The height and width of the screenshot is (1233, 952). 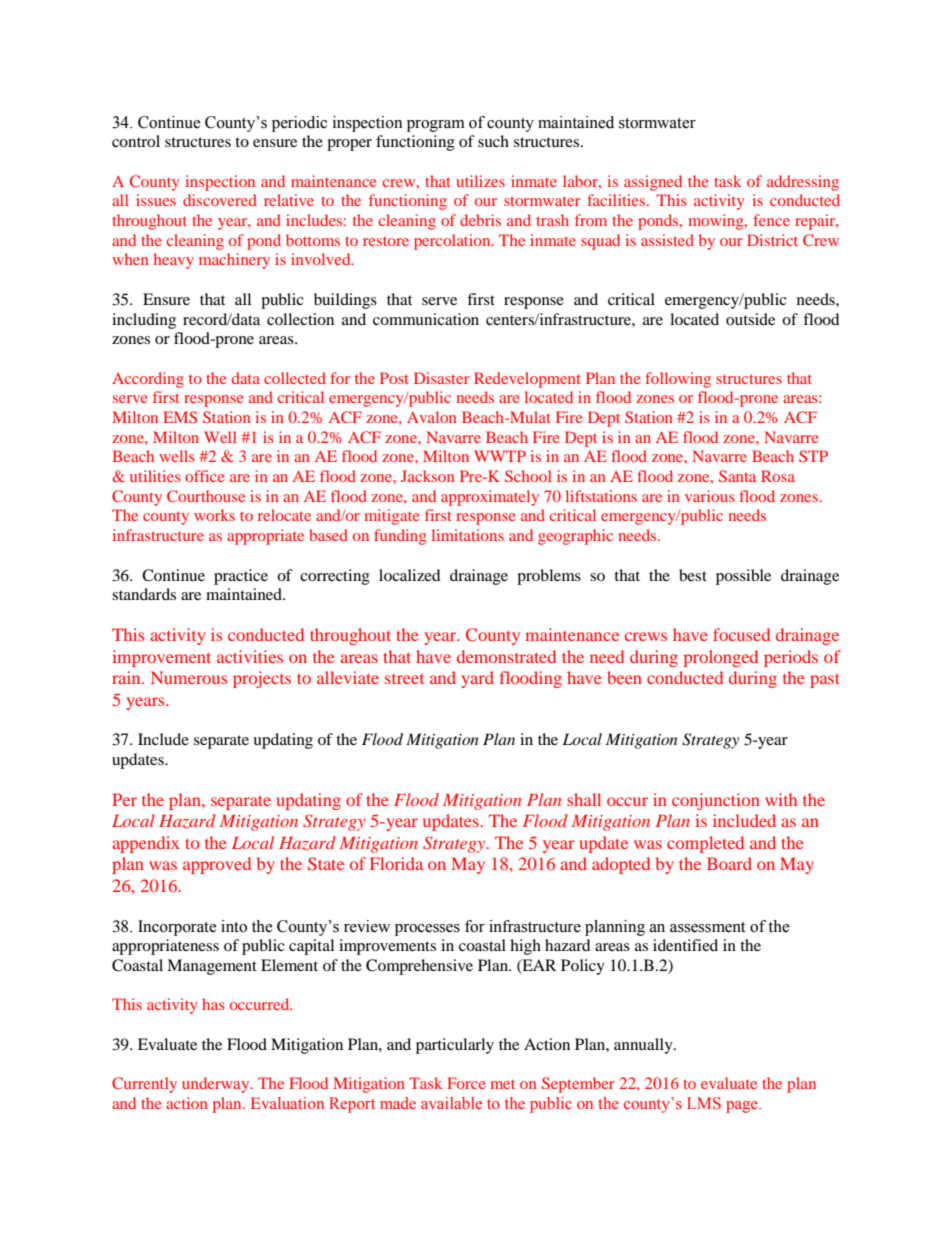 I want to click on addressing, so click(x=803, y=183).
